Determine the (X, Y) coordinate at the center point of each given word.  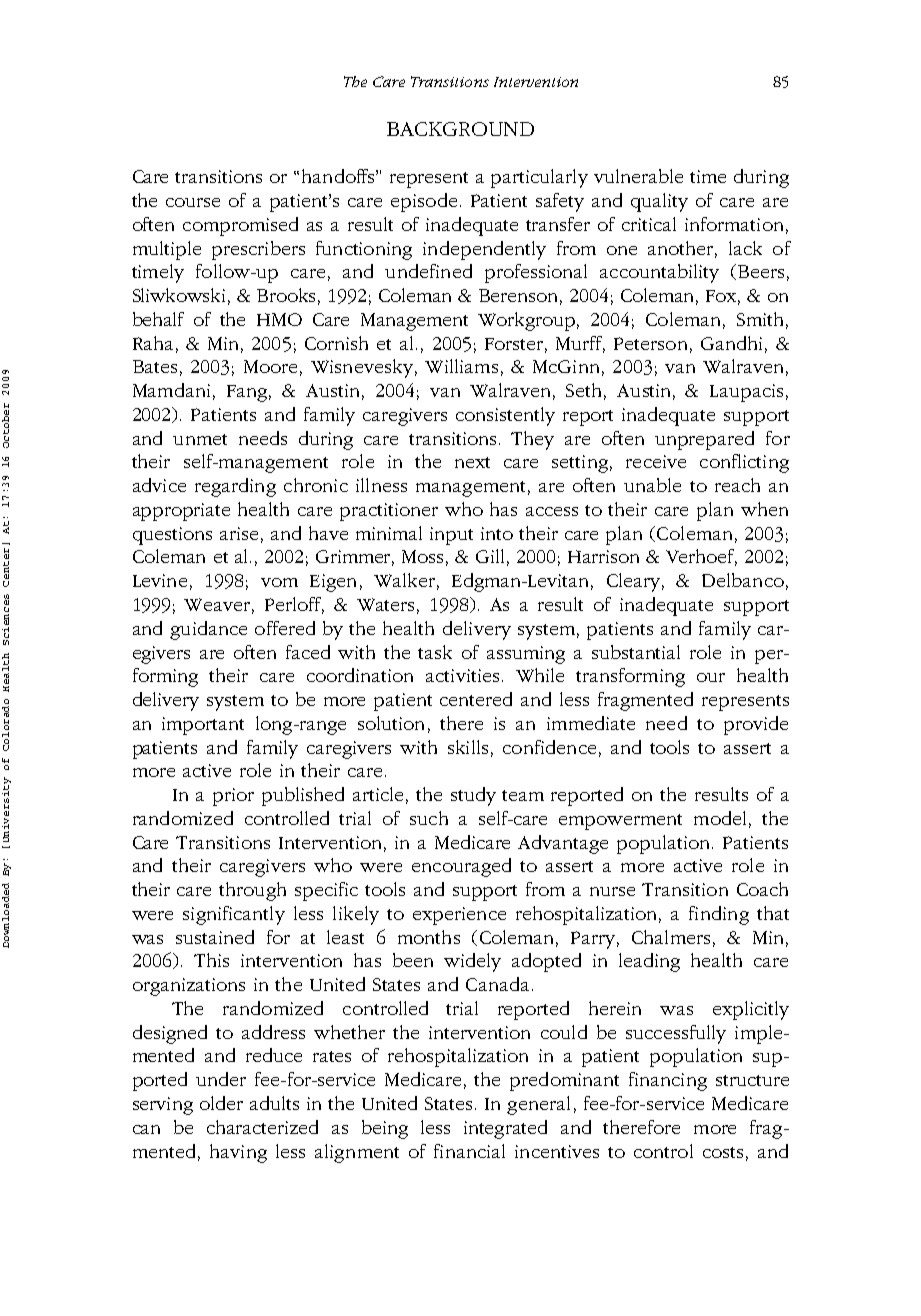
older (221, 1103)
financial (469, 1151)
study (473, 796)
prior (233, 797)
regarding (235, 487)
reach (737, 485)
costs (723, 1152)
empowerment (620, 822)
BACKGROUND (460, 129)
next (472, 462)
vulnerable (638, 176)
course (193, 202)
